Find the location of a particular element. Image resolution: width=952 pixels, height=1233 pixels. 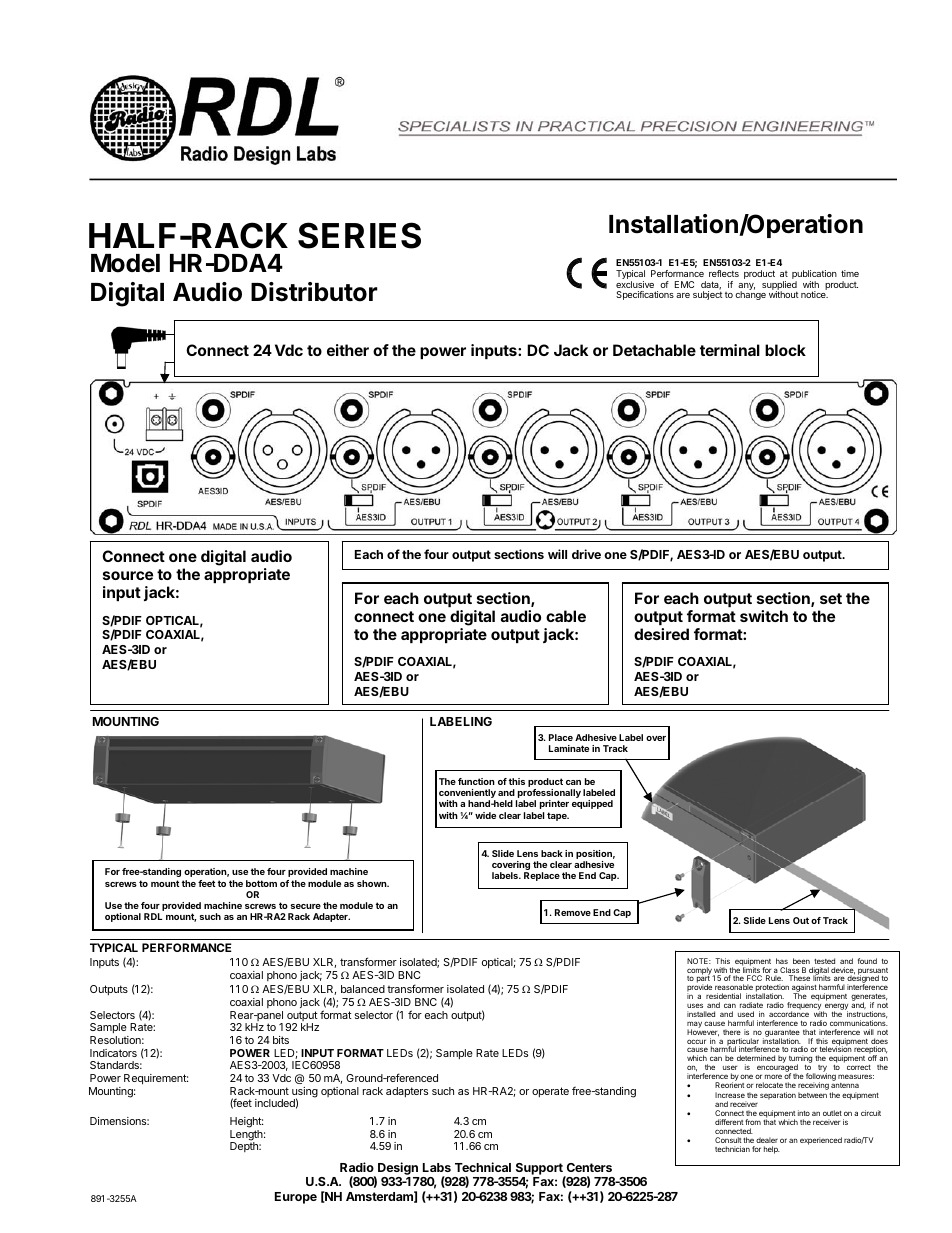

switch is located at coordinates (764, 616).
